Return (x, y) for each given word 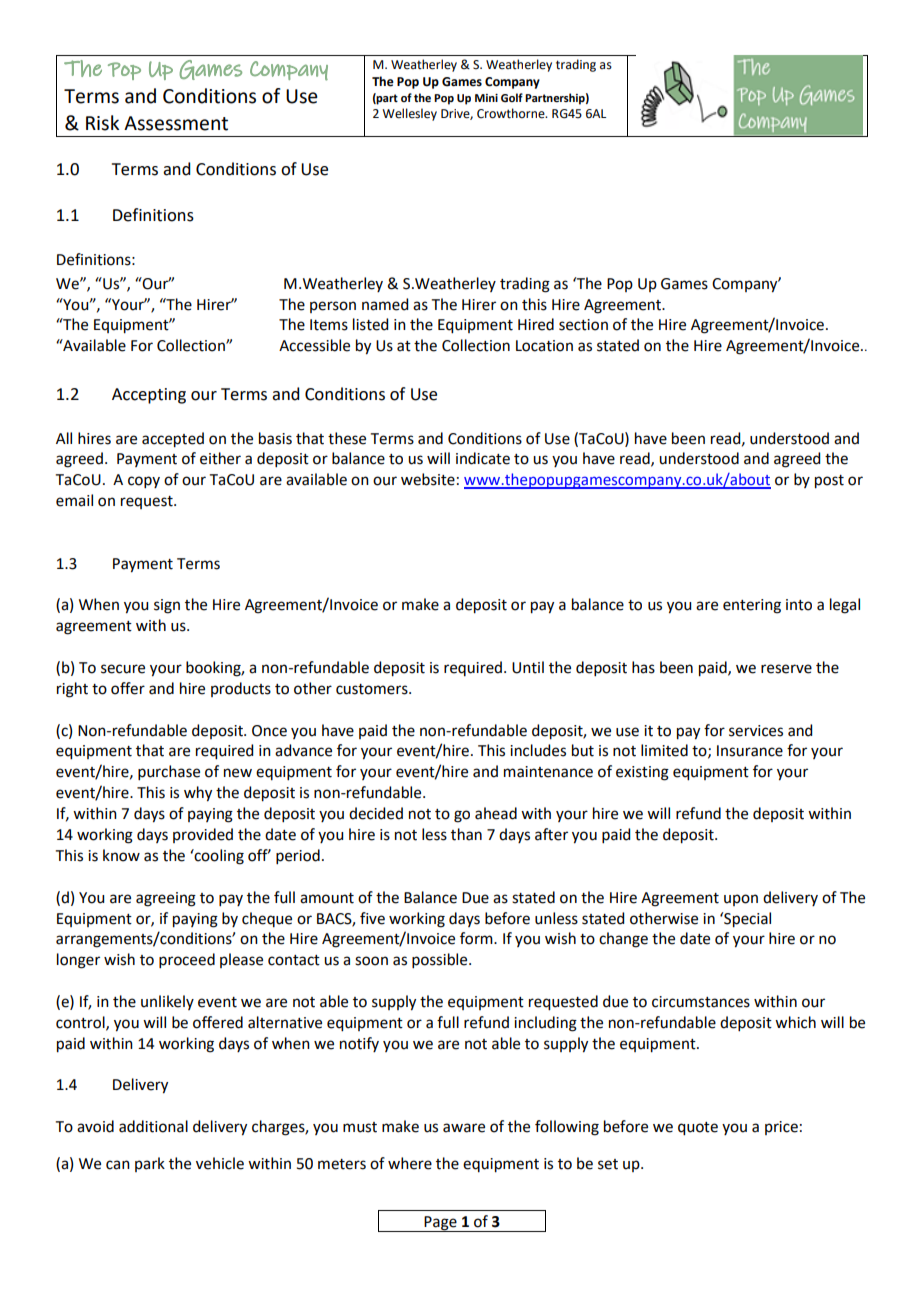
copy (144, 482)
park (150, 1164)
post (829, 482)
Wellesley (409, 114)
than (466, 834)
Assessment (176, 123)
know (121, 855)
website (428, 479)
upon (741, 900)
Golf (512, 98)
